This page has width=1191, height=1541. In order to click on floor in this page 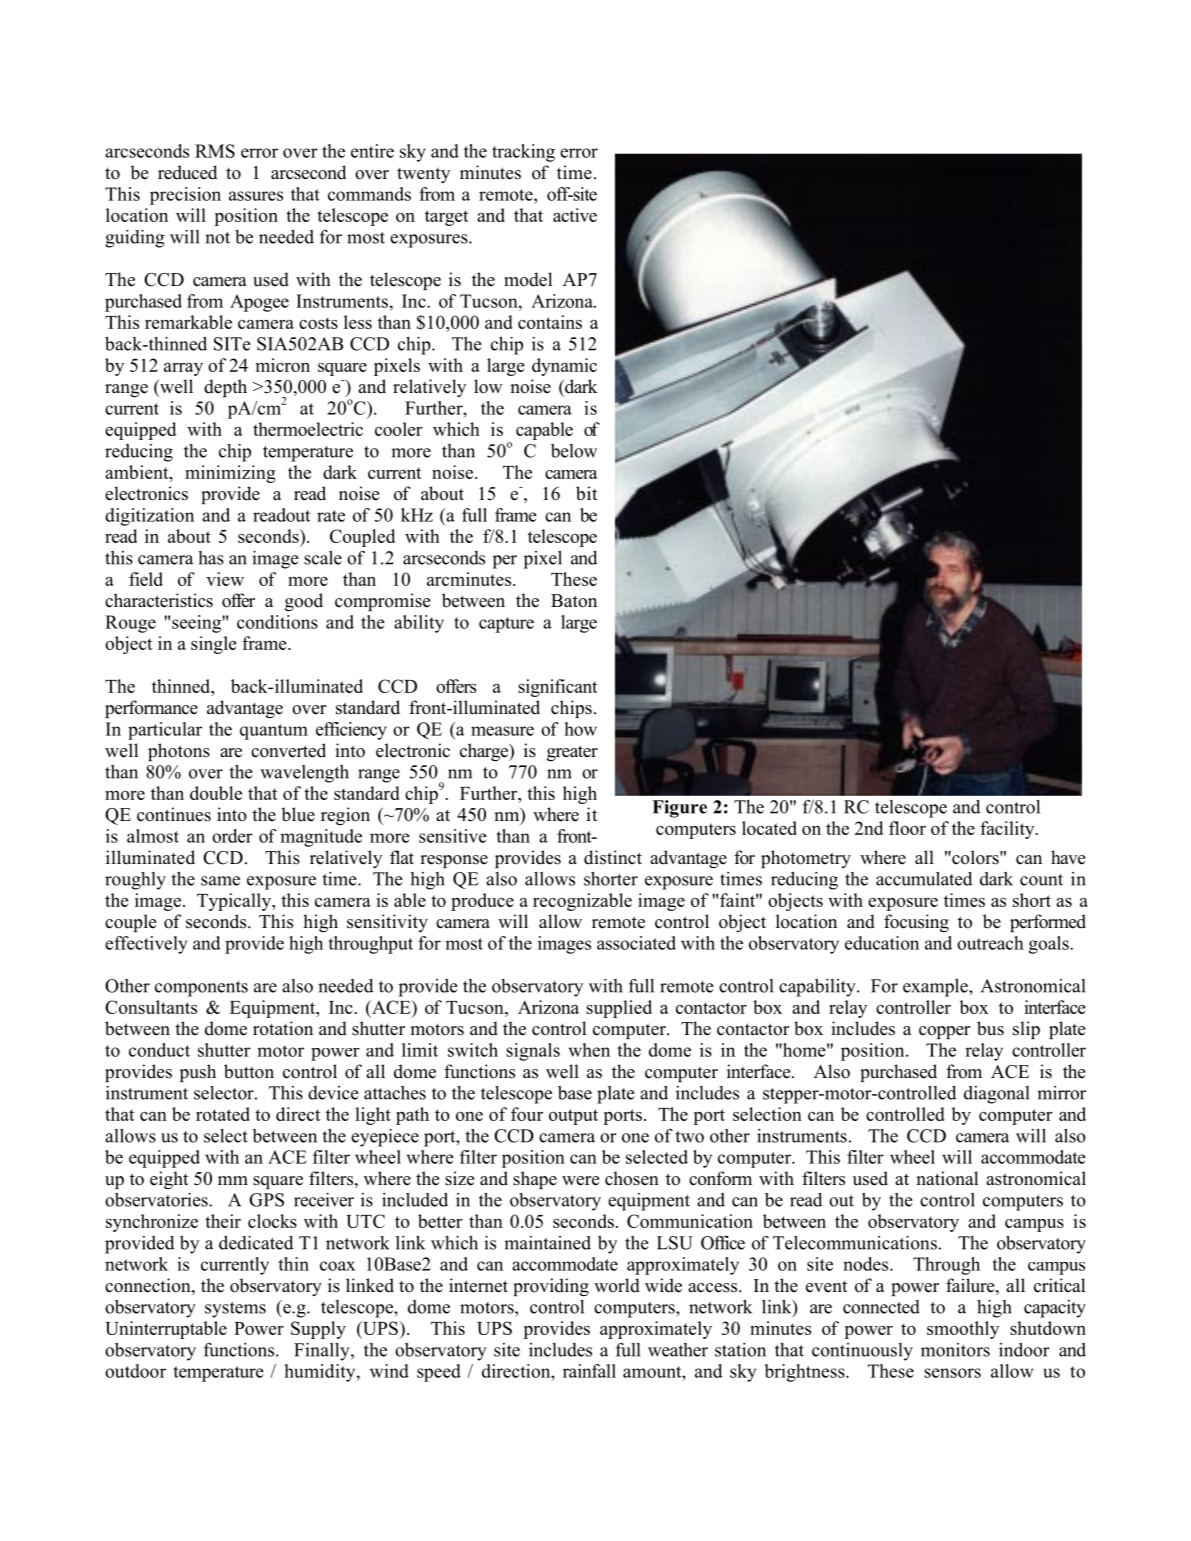, I will do `click(907, 828)`.
